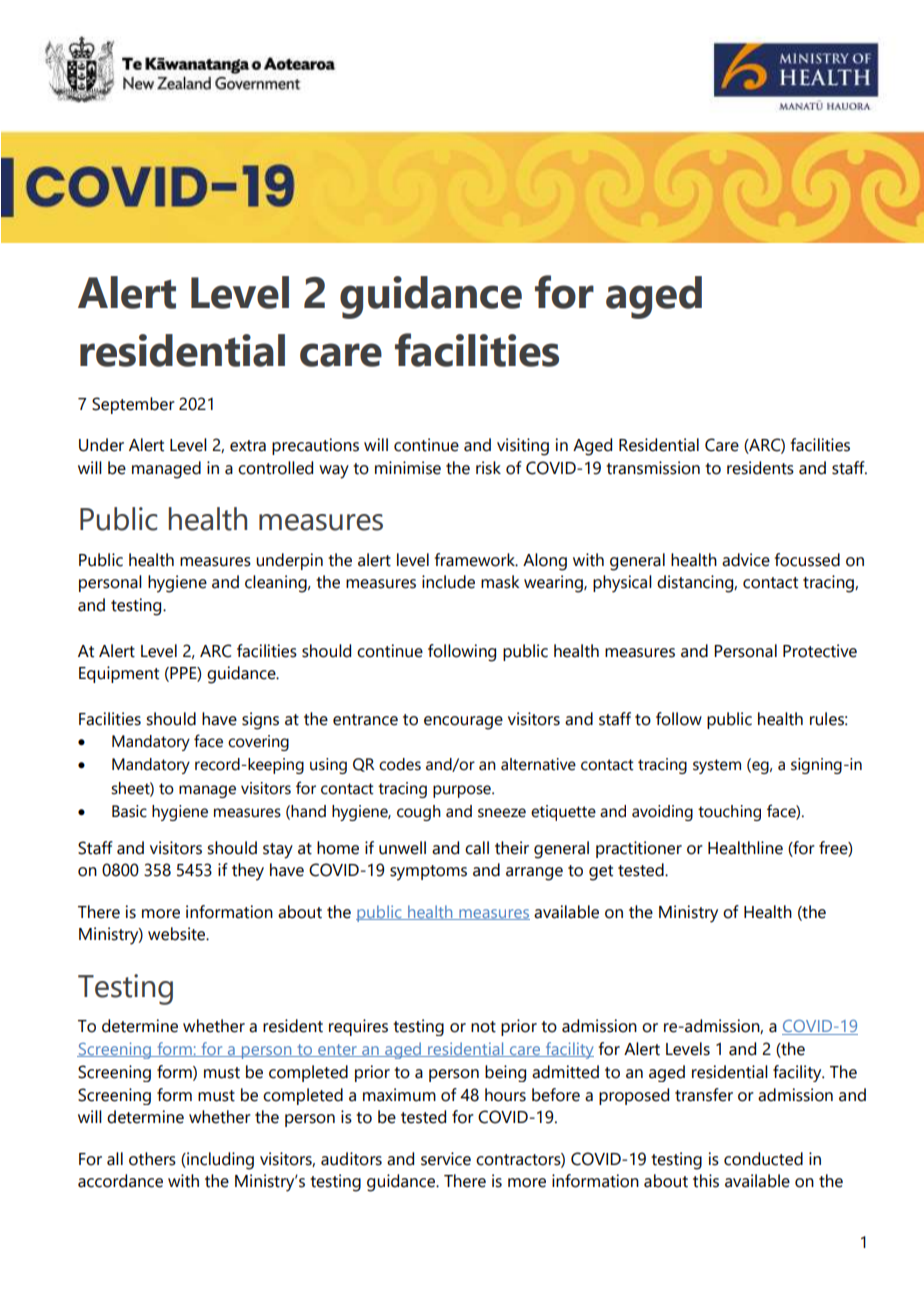 Image resolution: width=924 pixels, height=1307 pixels. What do you see at coordinates (446, 1159) in the screenshot?
I see `service` at bounding box center [446, 1159].
